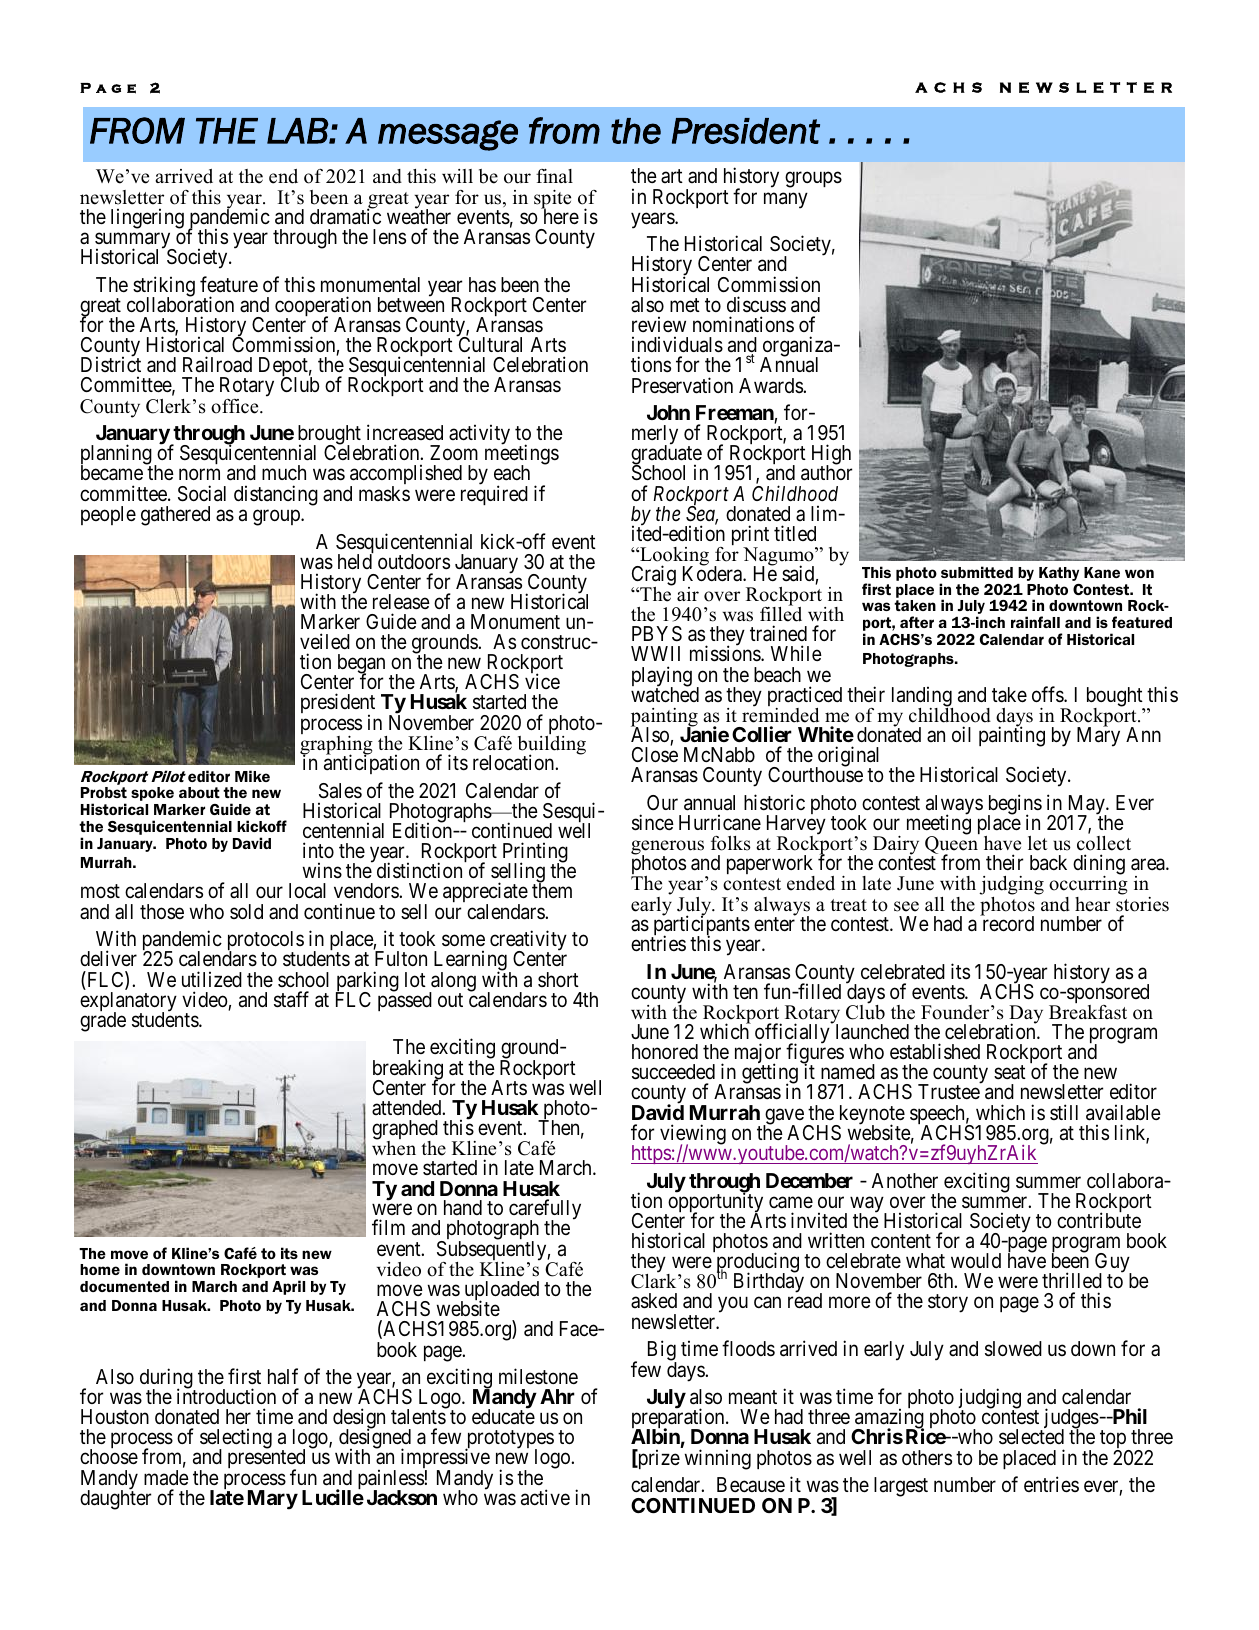 The image size is (1259, 1630). I want to click on Kathy, so click(1059, 574).
